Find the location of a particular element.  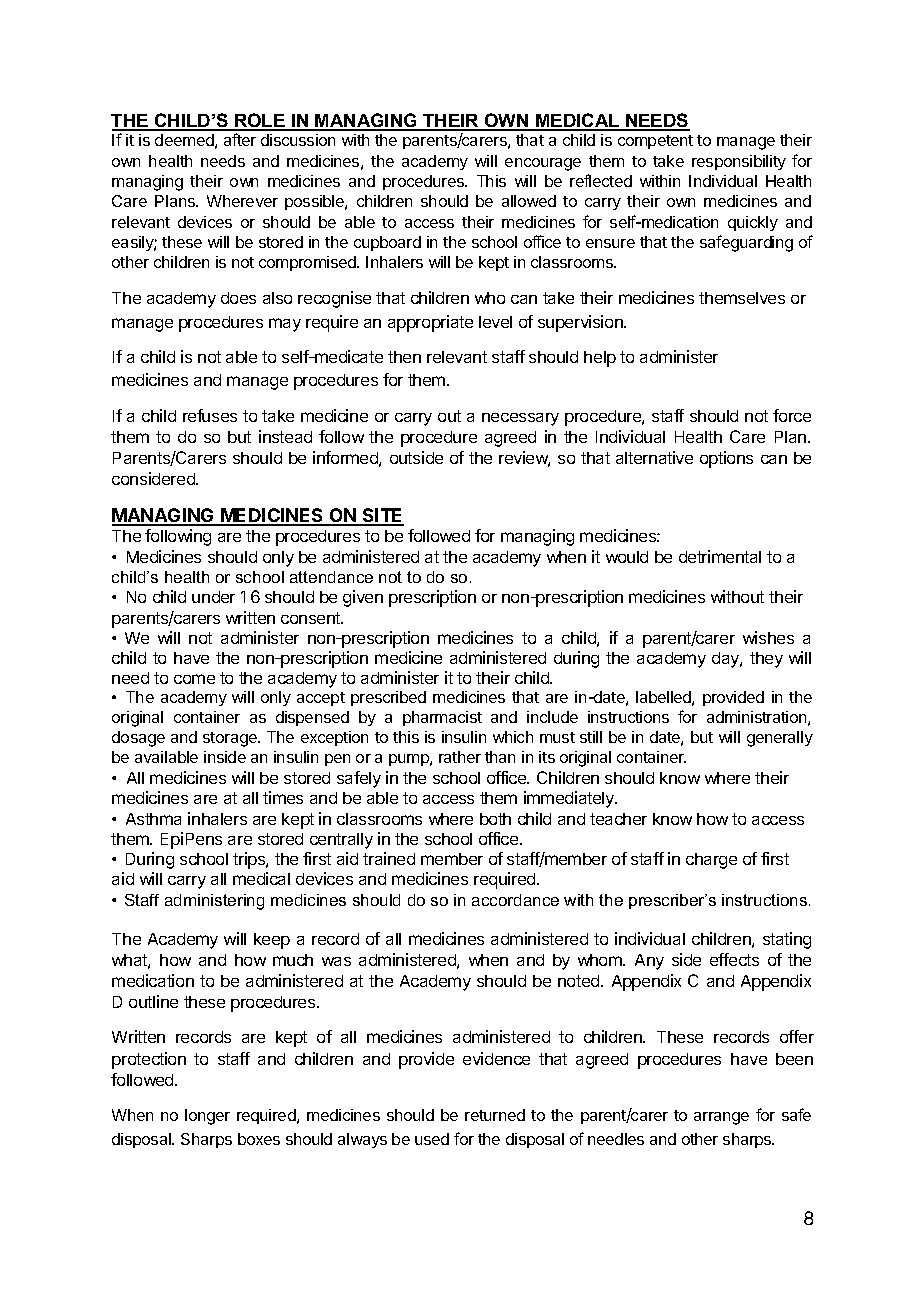

responsibility is located at coordinates (739, 162).
